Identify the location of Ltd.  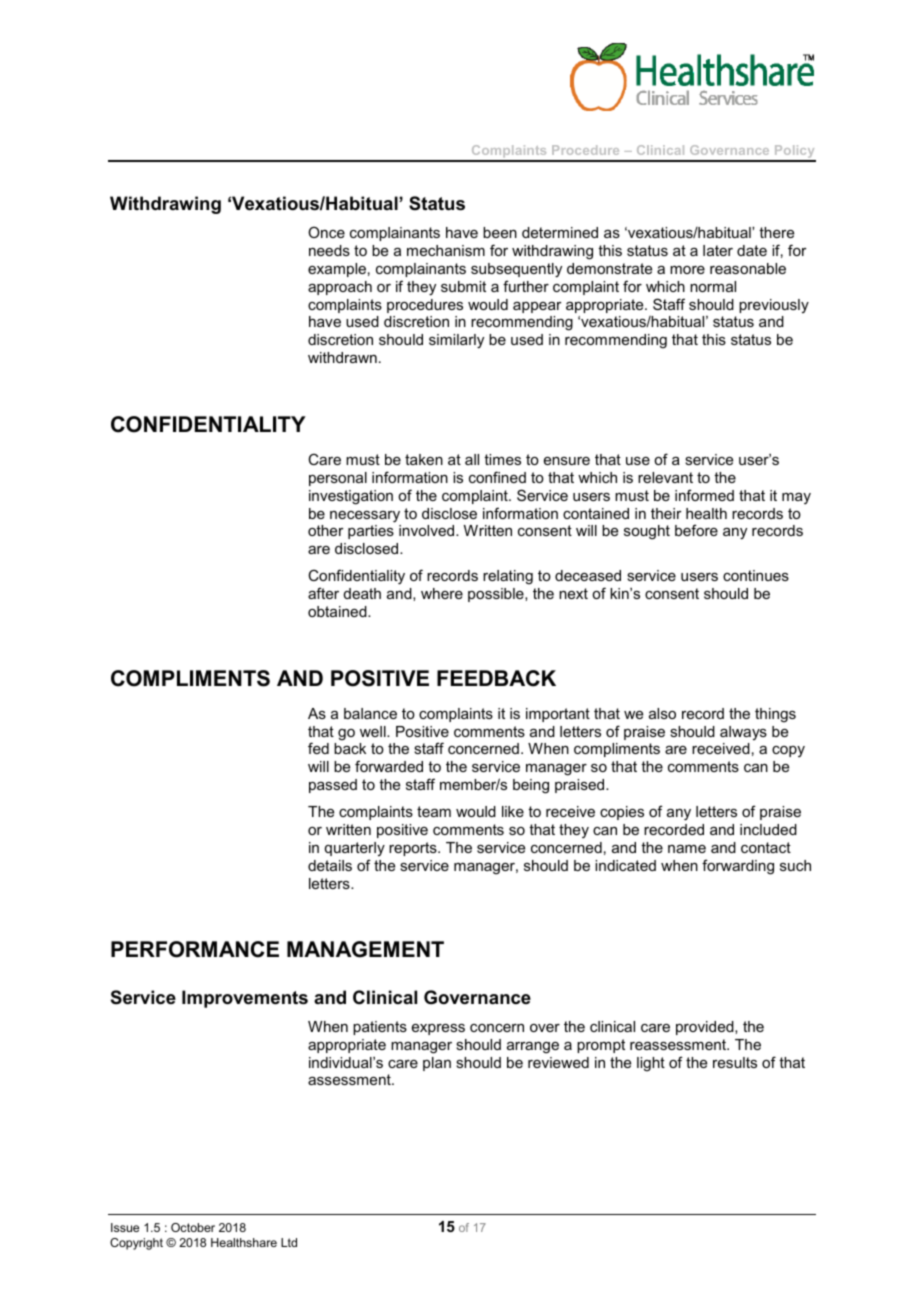
(289, 1242).
